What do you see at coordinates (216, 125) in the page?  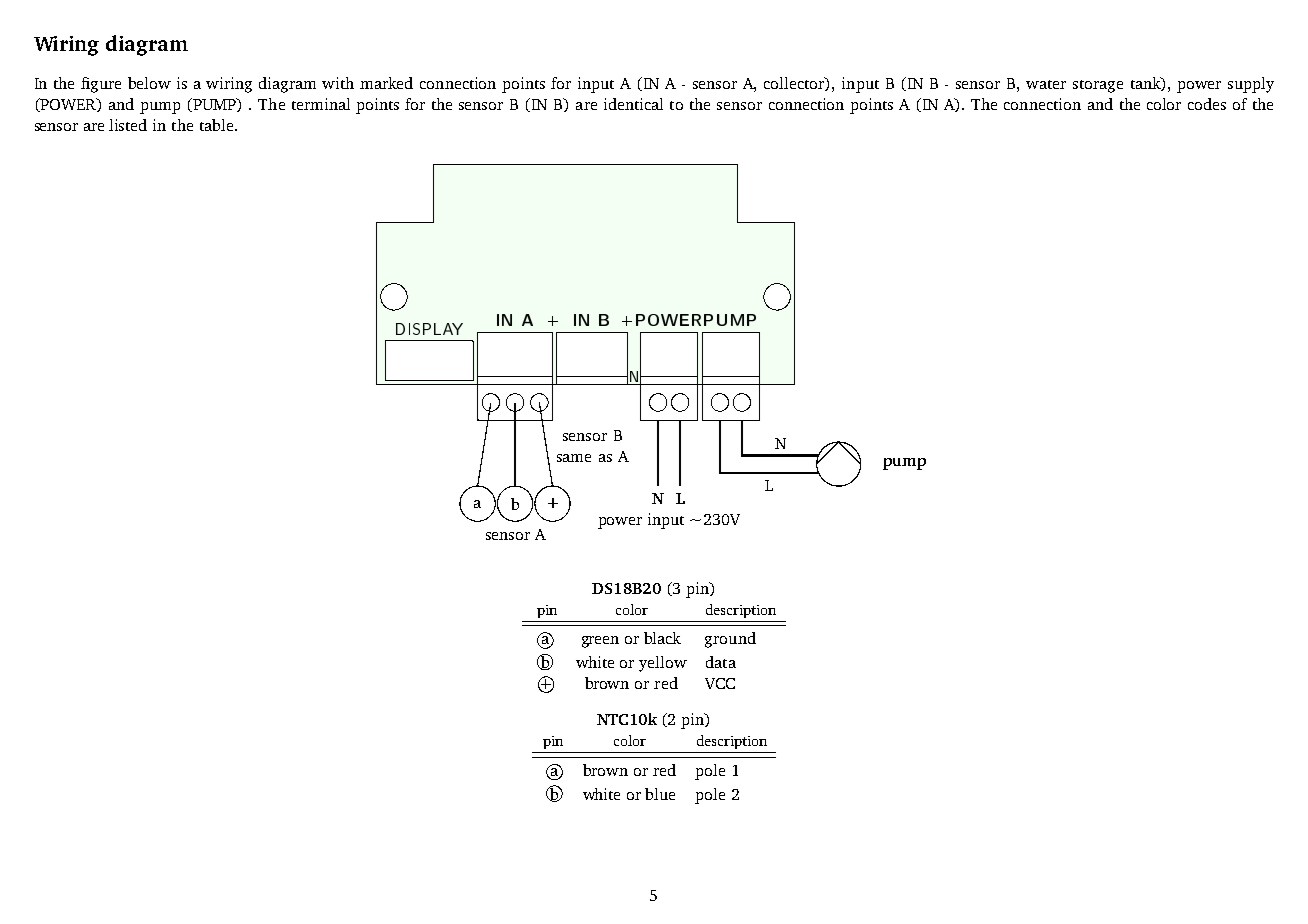 I see `table` at bounding box center [216, 125].
